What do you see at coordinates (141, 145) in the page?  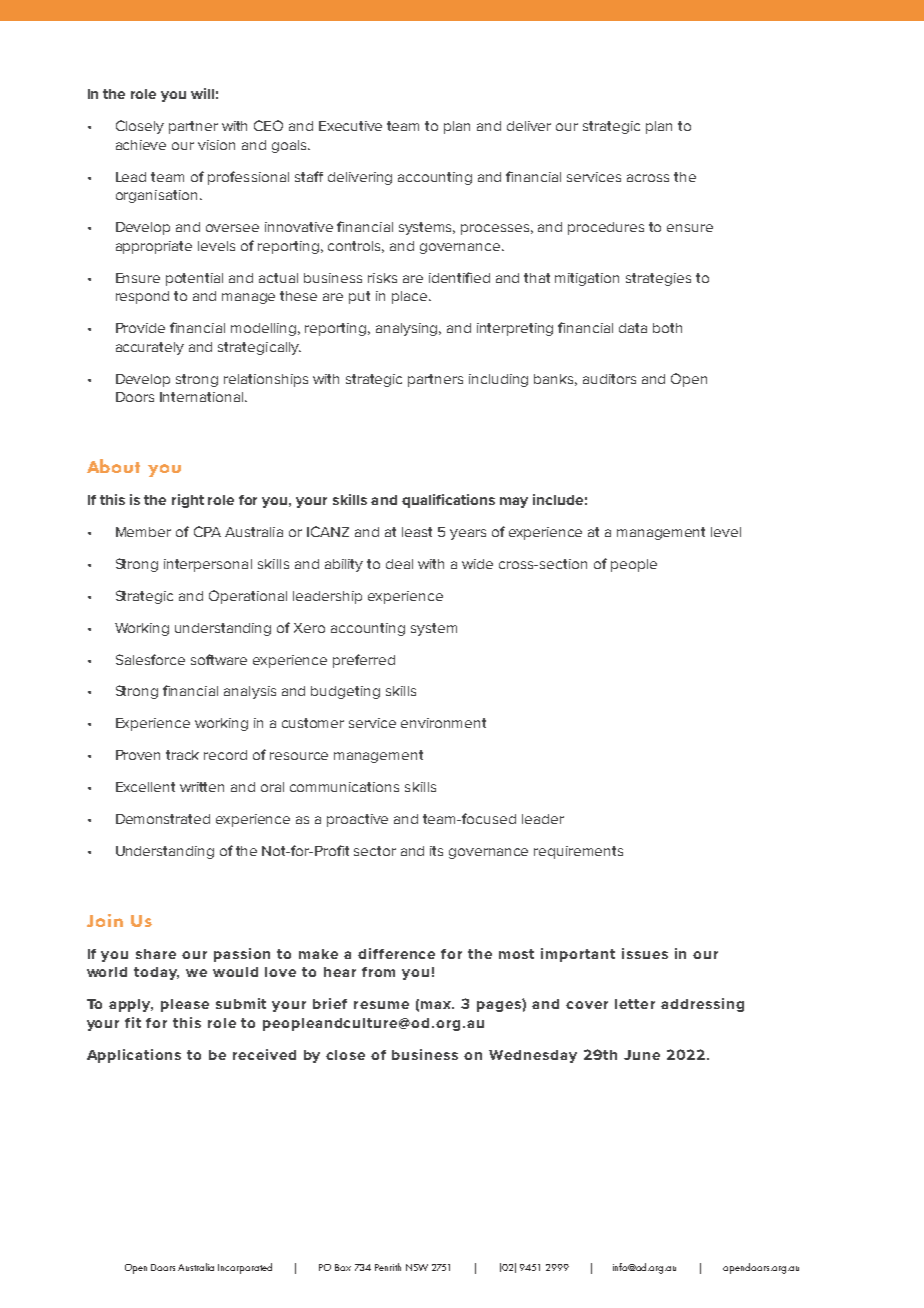 I see `achieve` at bounding box center [141, 145].
